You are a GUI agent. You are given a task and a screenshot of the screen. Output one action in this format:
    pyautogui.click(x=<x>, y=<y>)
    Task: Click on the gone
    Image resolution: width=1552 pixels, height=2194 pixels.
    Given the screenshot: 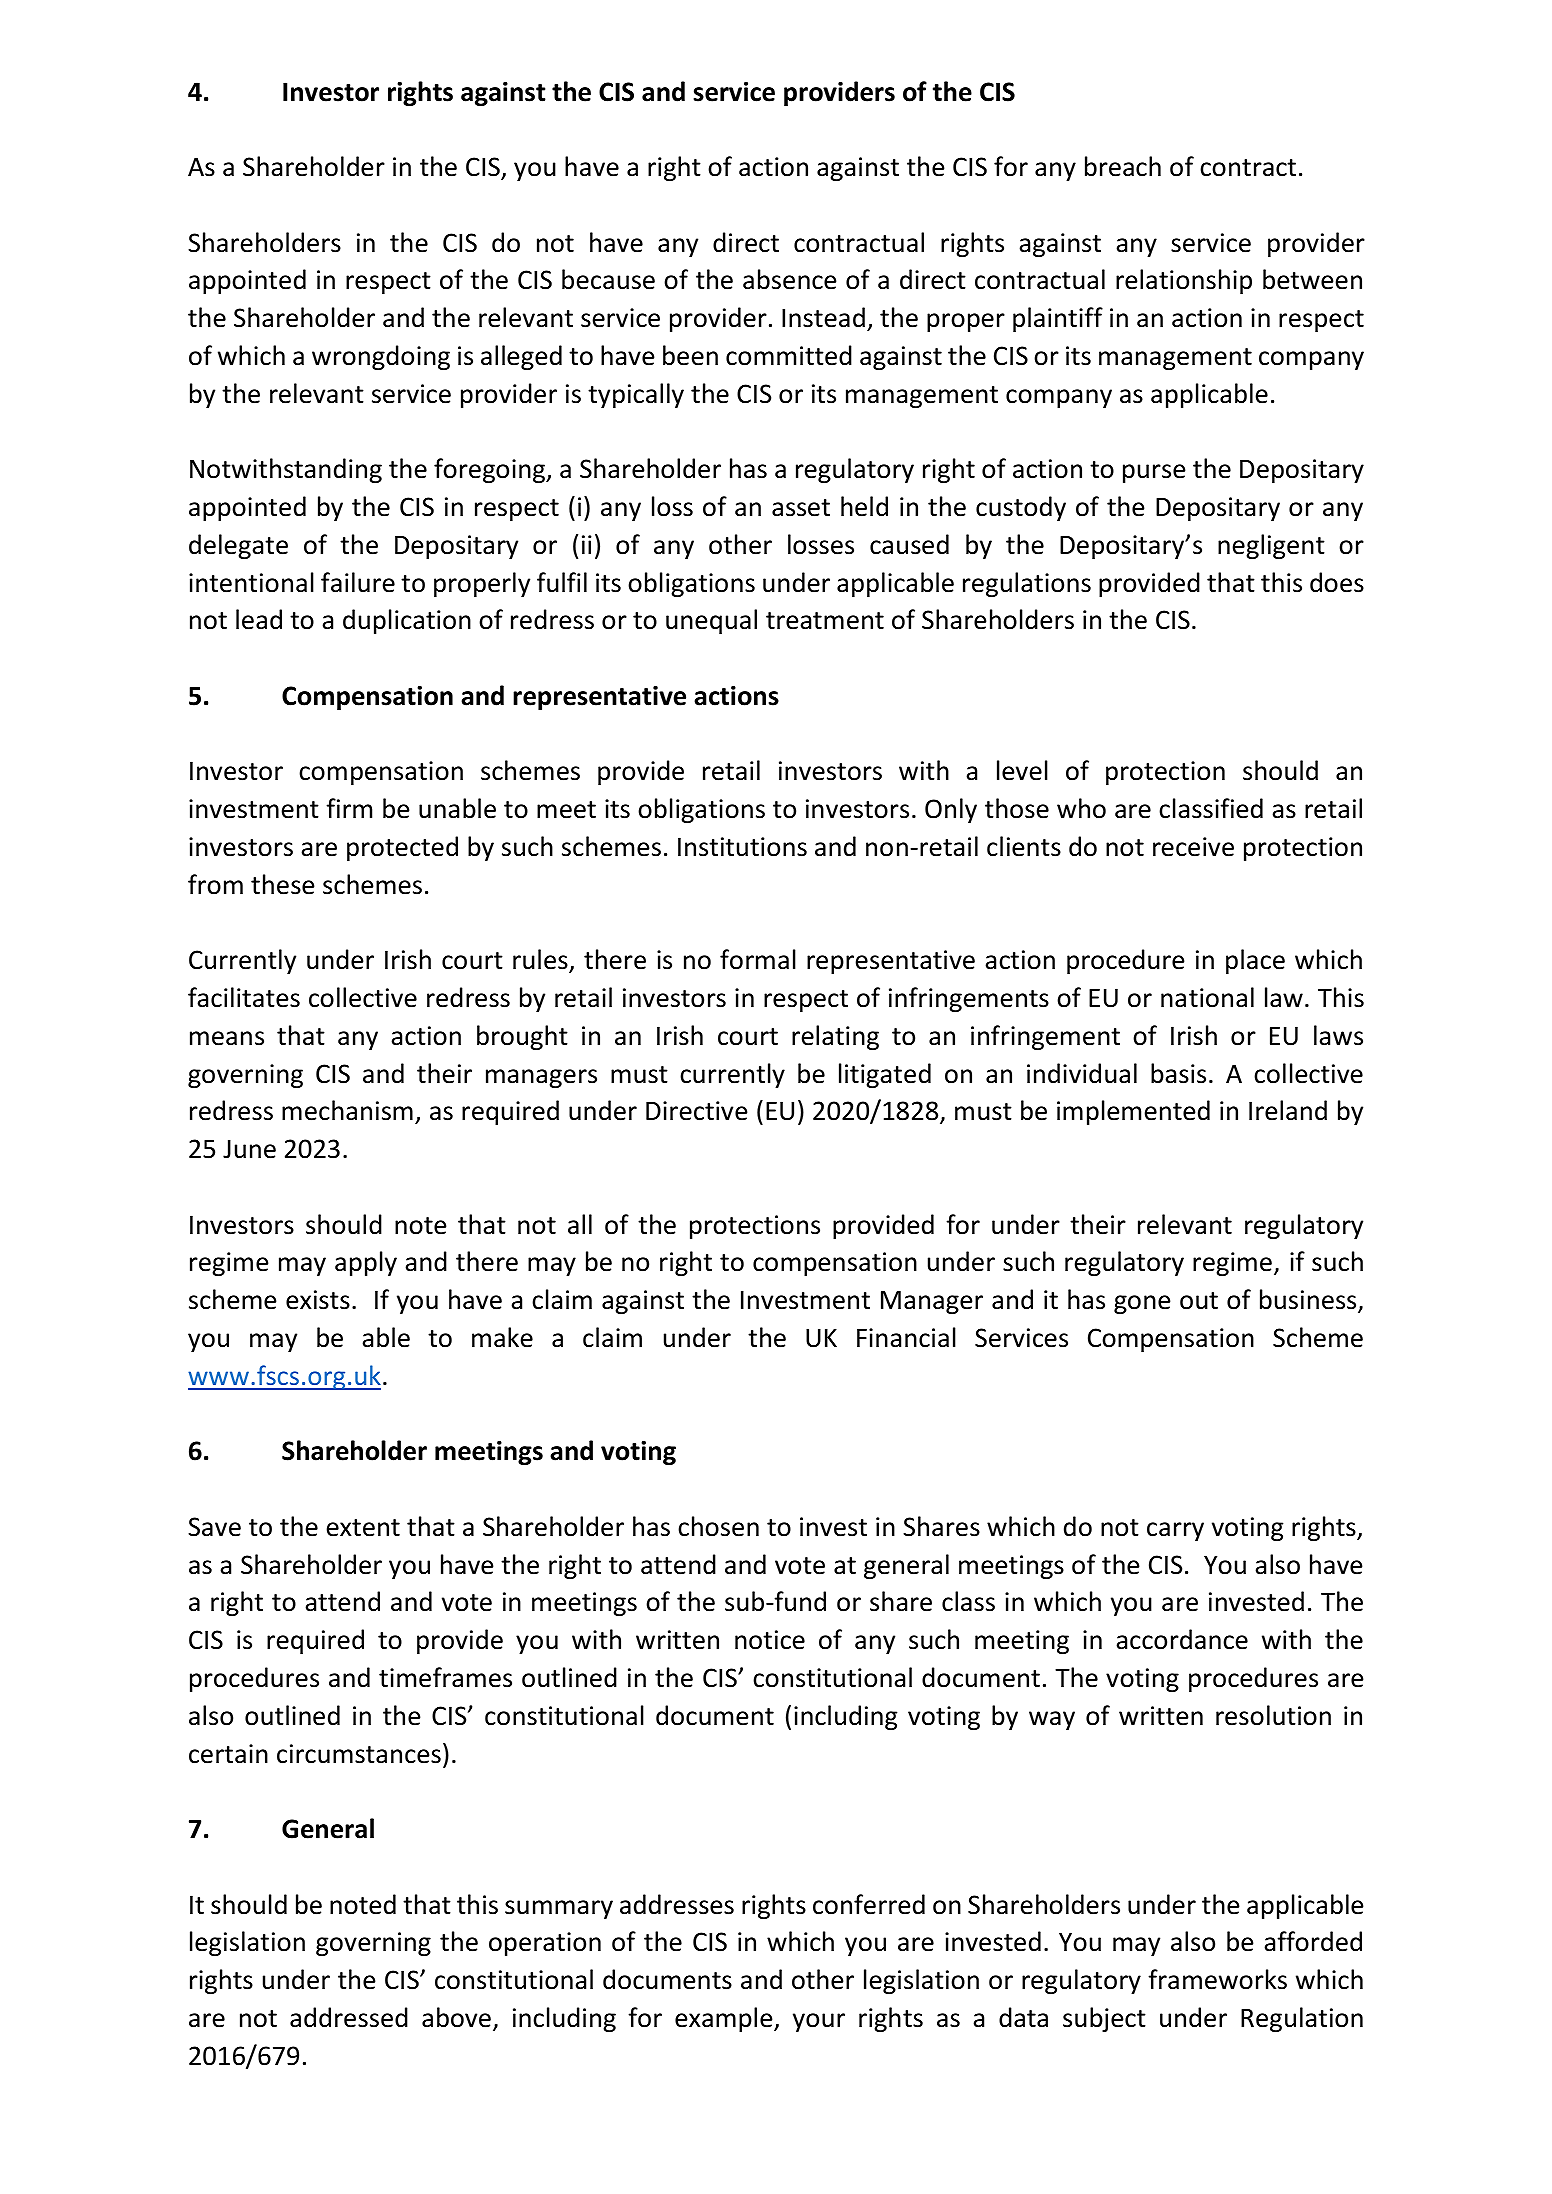 What is the action you would take?
    pyautogui.click(x=1142, y=1304)
